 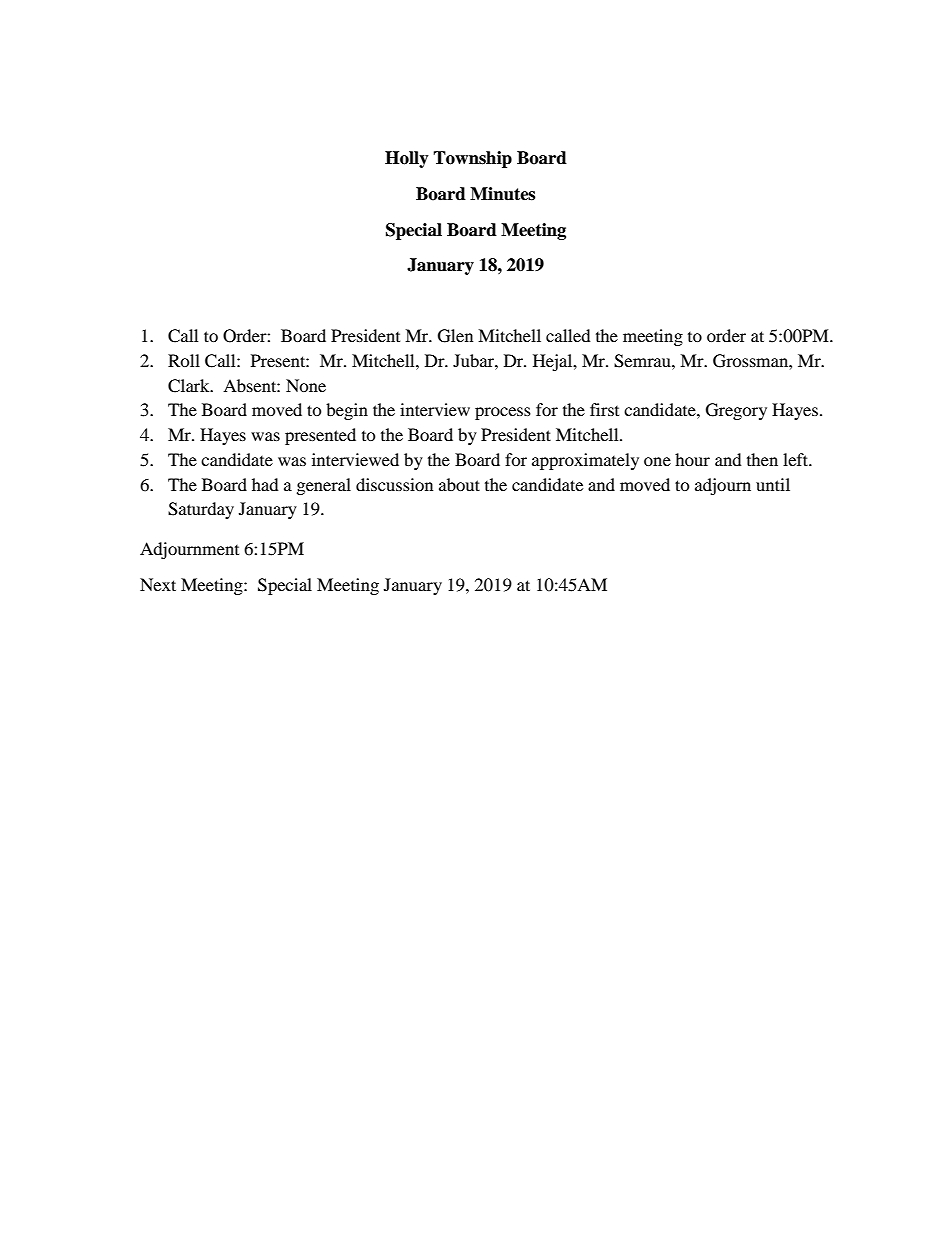 What do you see at coordinates (459, 484) in the screenshot?
I see `about` at bounding box center [459, 484].
